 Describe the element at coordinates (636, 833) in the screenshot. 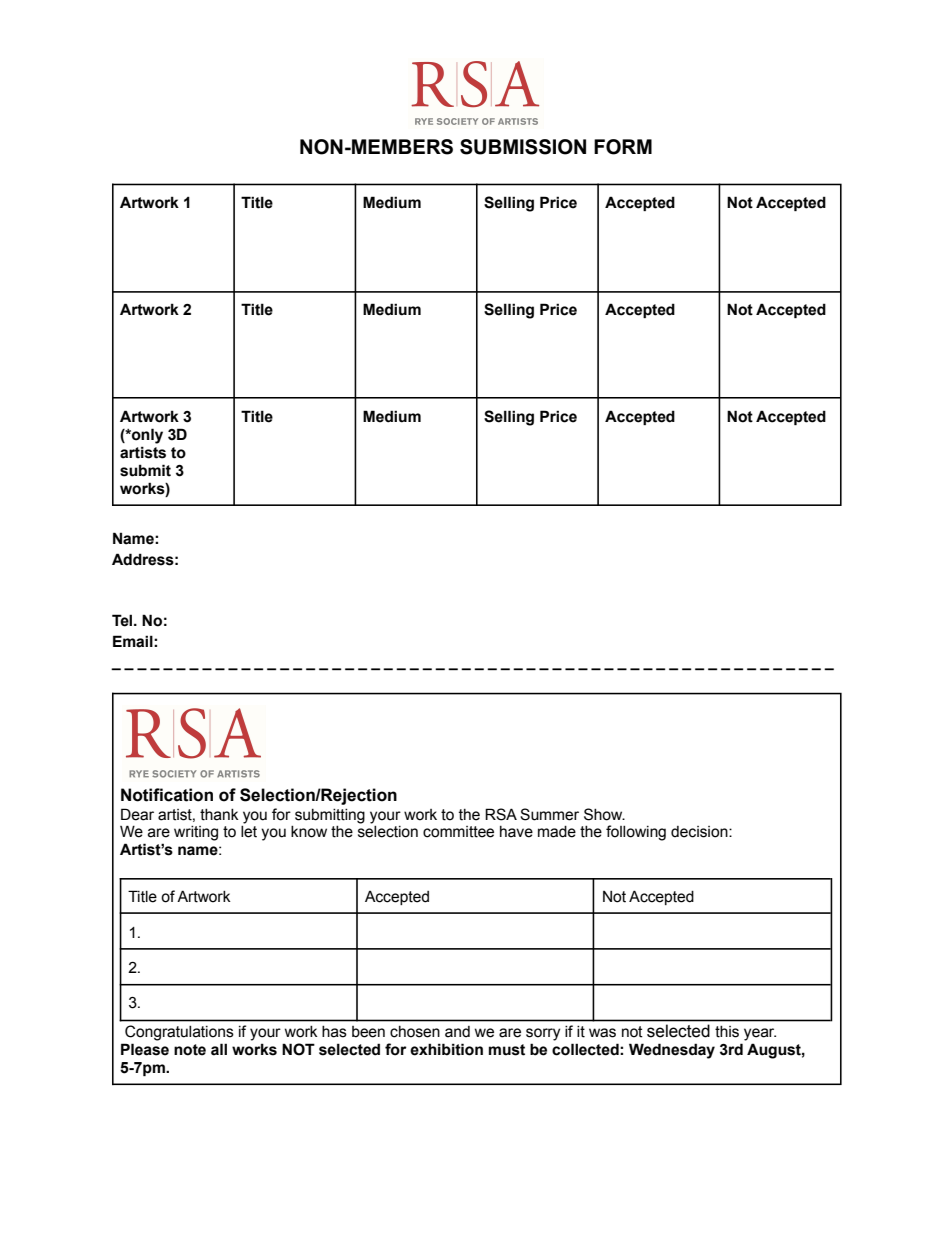

I see `following` at that location.
